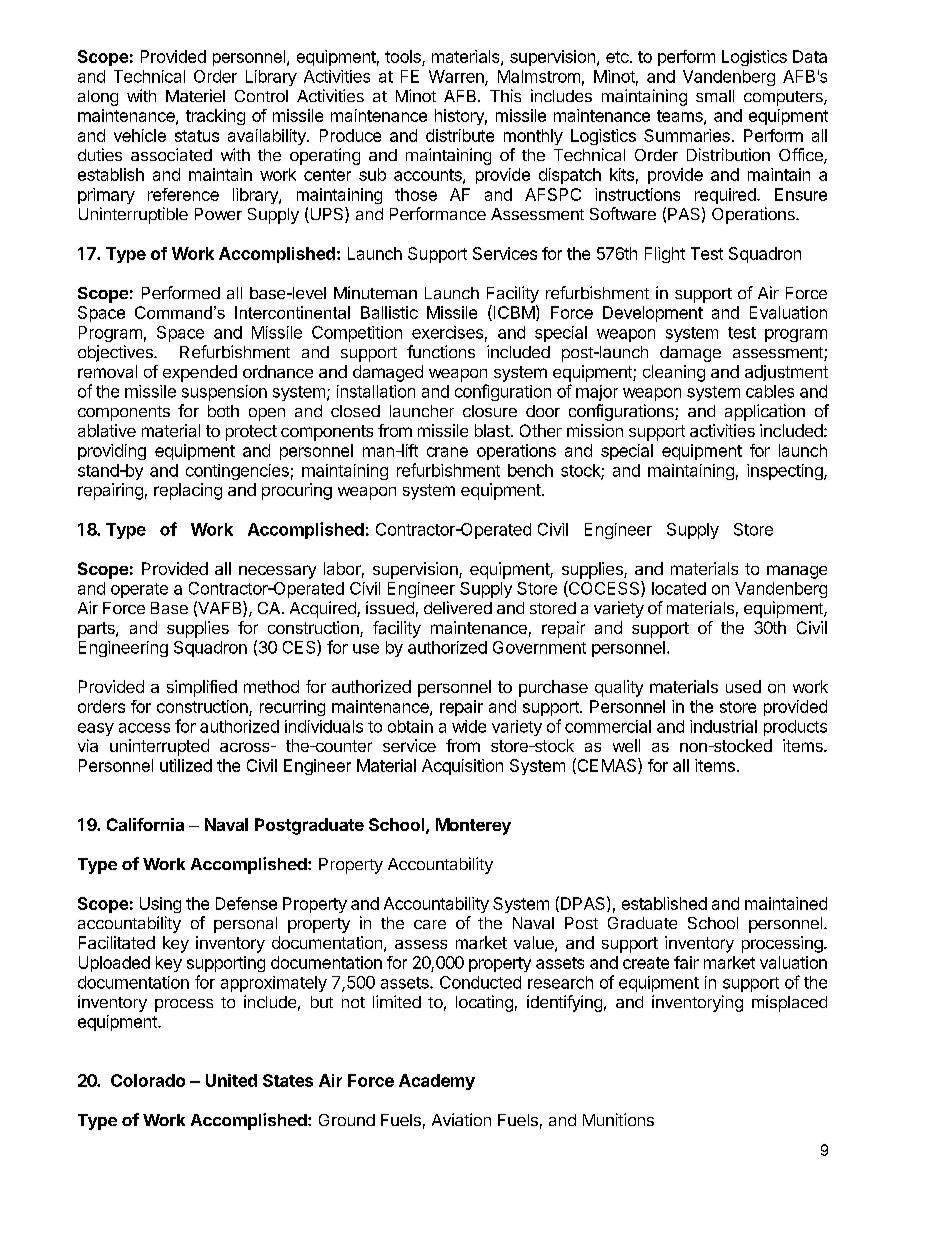  I want to click on utilized, so click(186, 765).
